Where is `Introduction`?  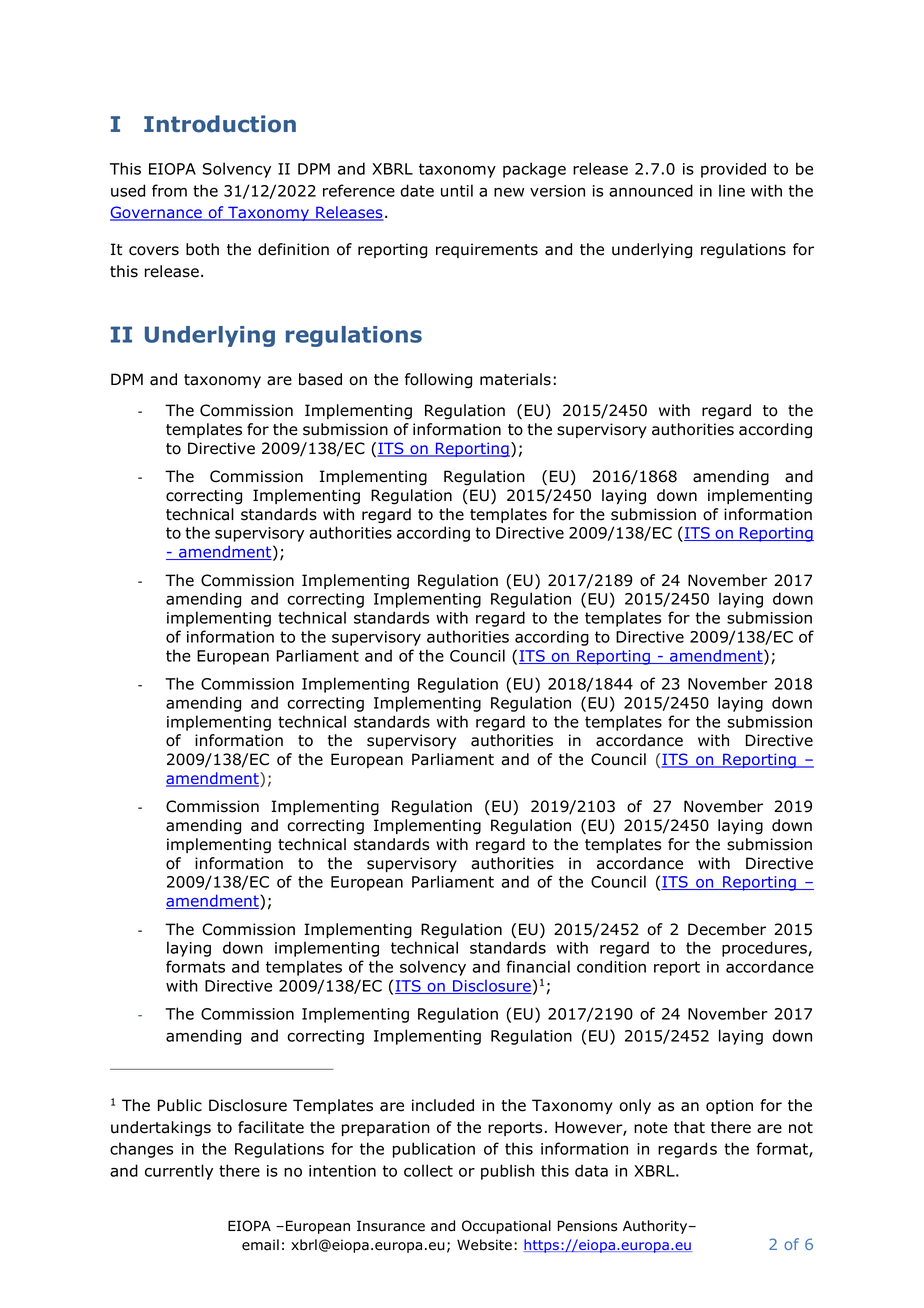 Introduction is located at coordinates (220, 124).
